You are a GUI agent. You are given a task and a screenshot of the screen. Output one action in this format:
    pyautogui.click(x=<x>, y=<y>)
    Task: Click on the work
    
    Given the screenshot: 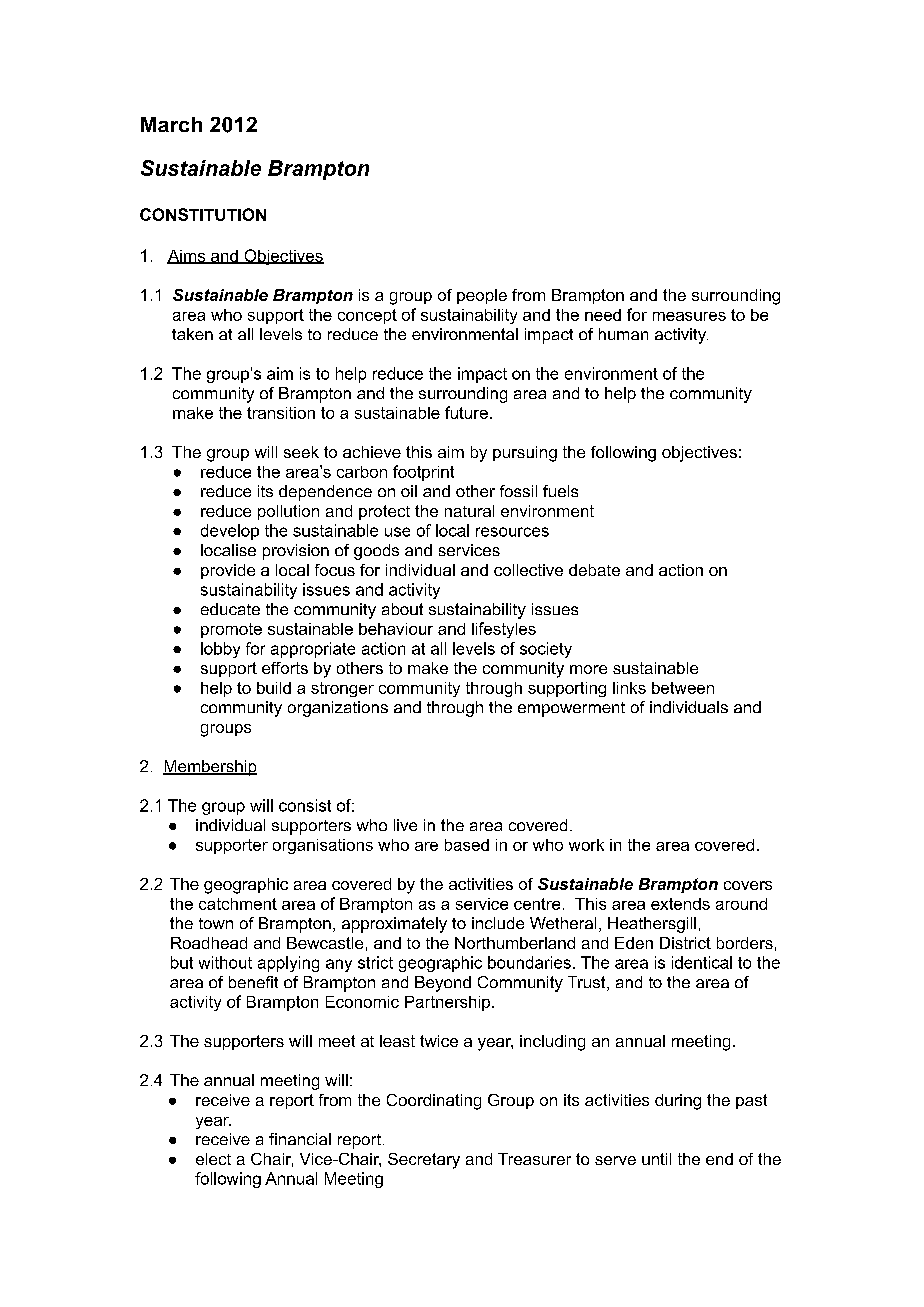 What is the action you would take?
    pyautogui.click(x=586, y=845)
